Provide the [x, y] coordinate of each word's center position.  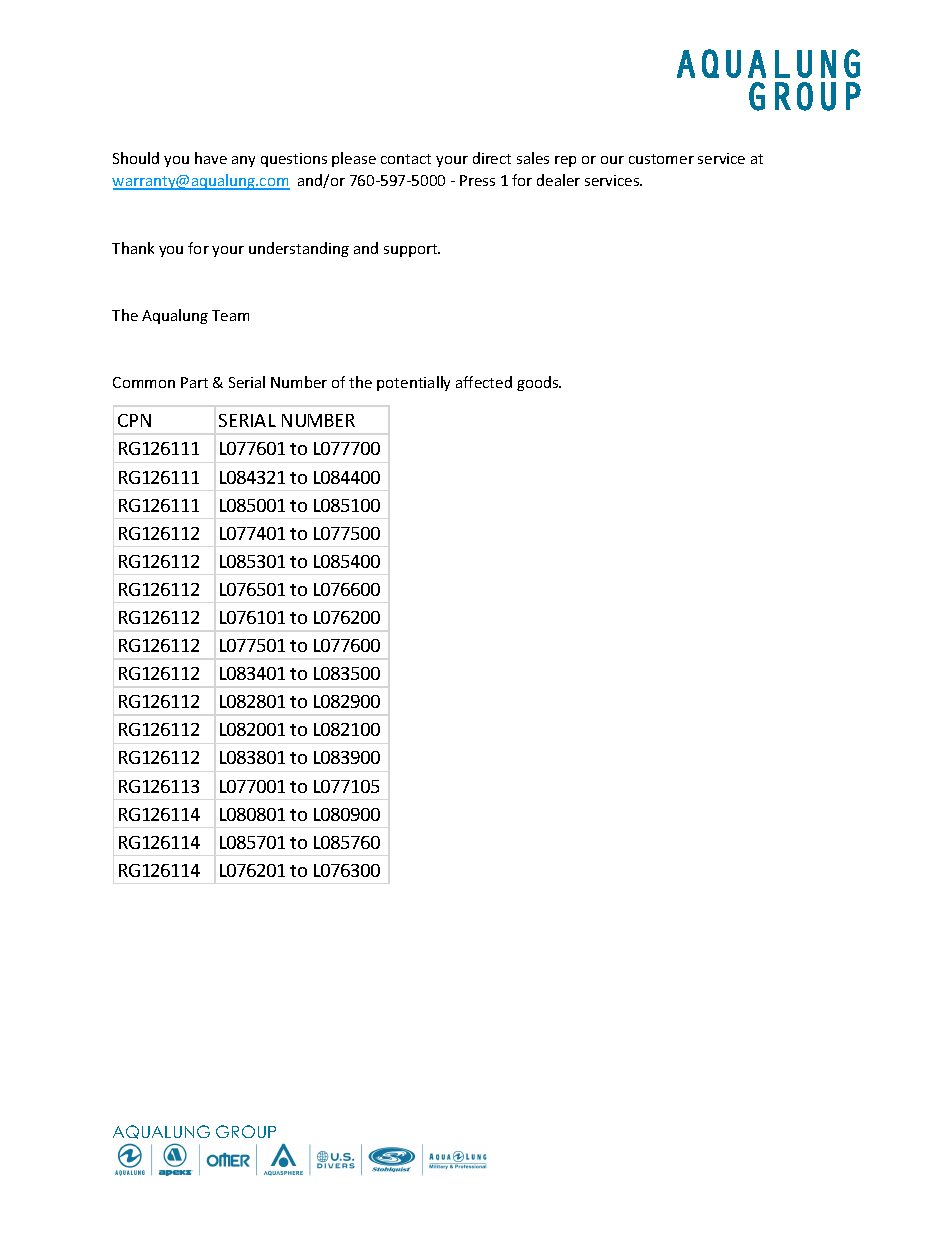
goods [539, 383]
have [211, 158]
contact [406, 159]
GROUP [246, 1131]
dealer [558, 180]
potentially [413, 383]
